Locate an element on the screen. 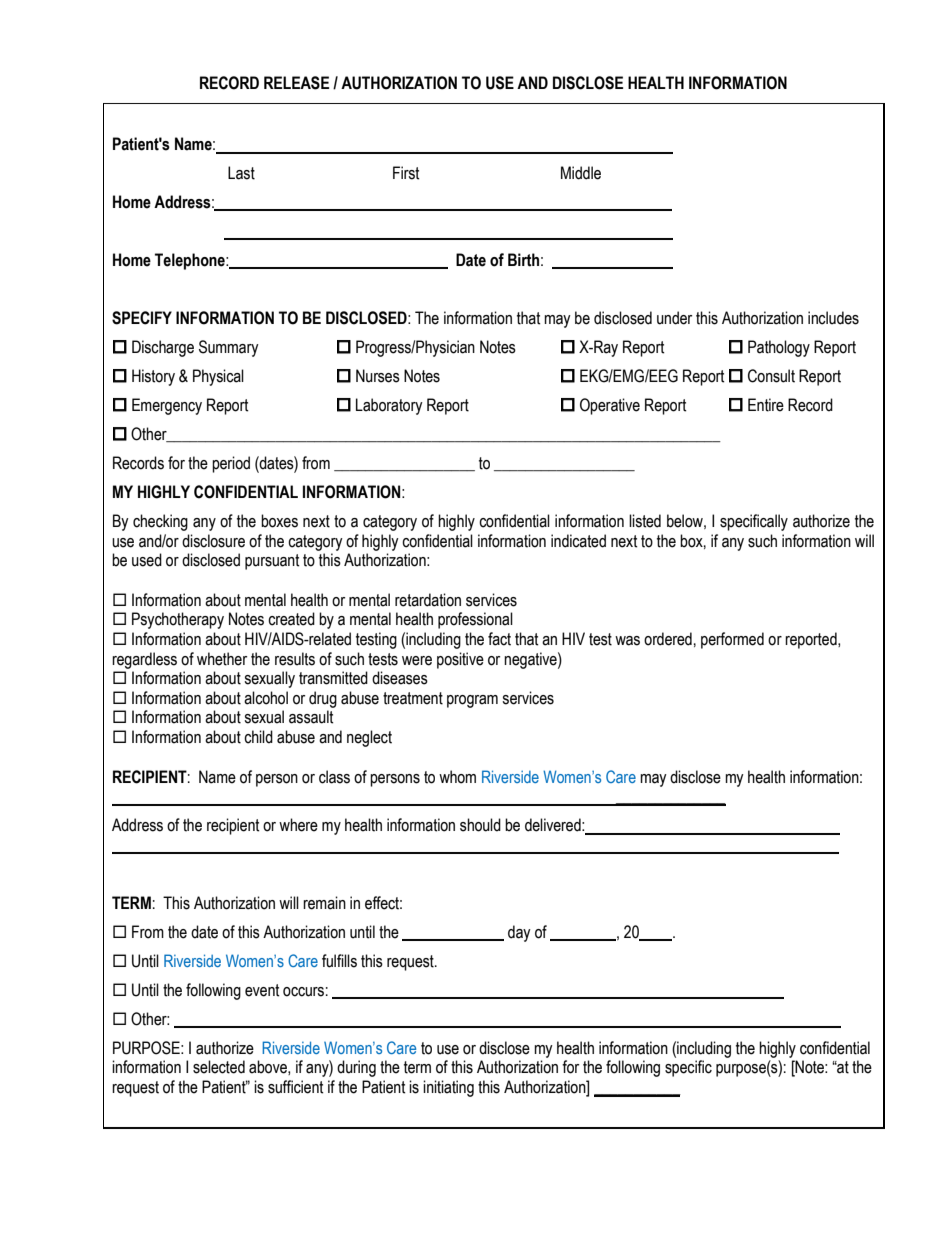 The width and height of the screenshot is (952, 1233). Middle is located at coordinates (581, 173).
